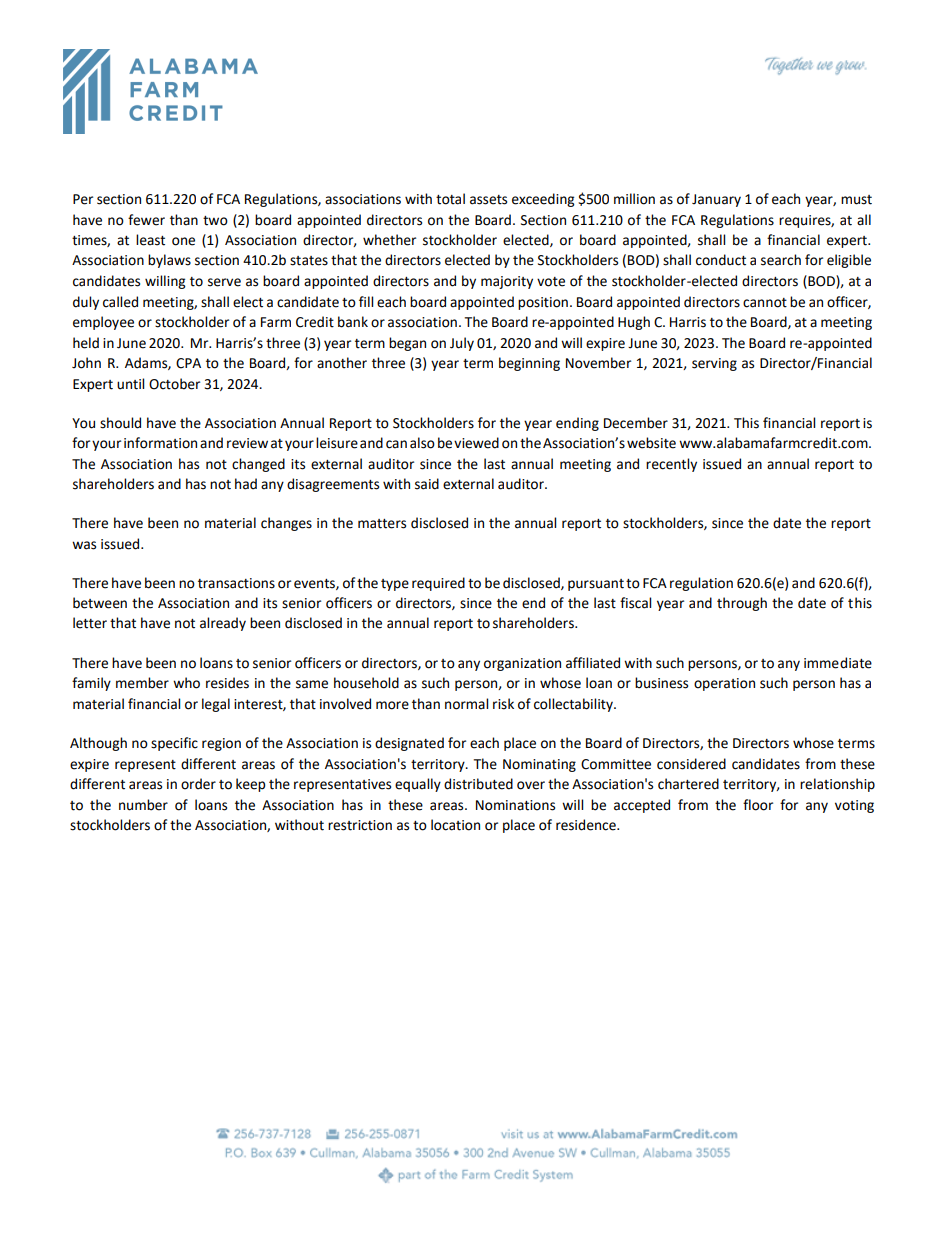 The width and height of the screenshot is (952, 1233). I want to click on fewer, so click(146, 220).
